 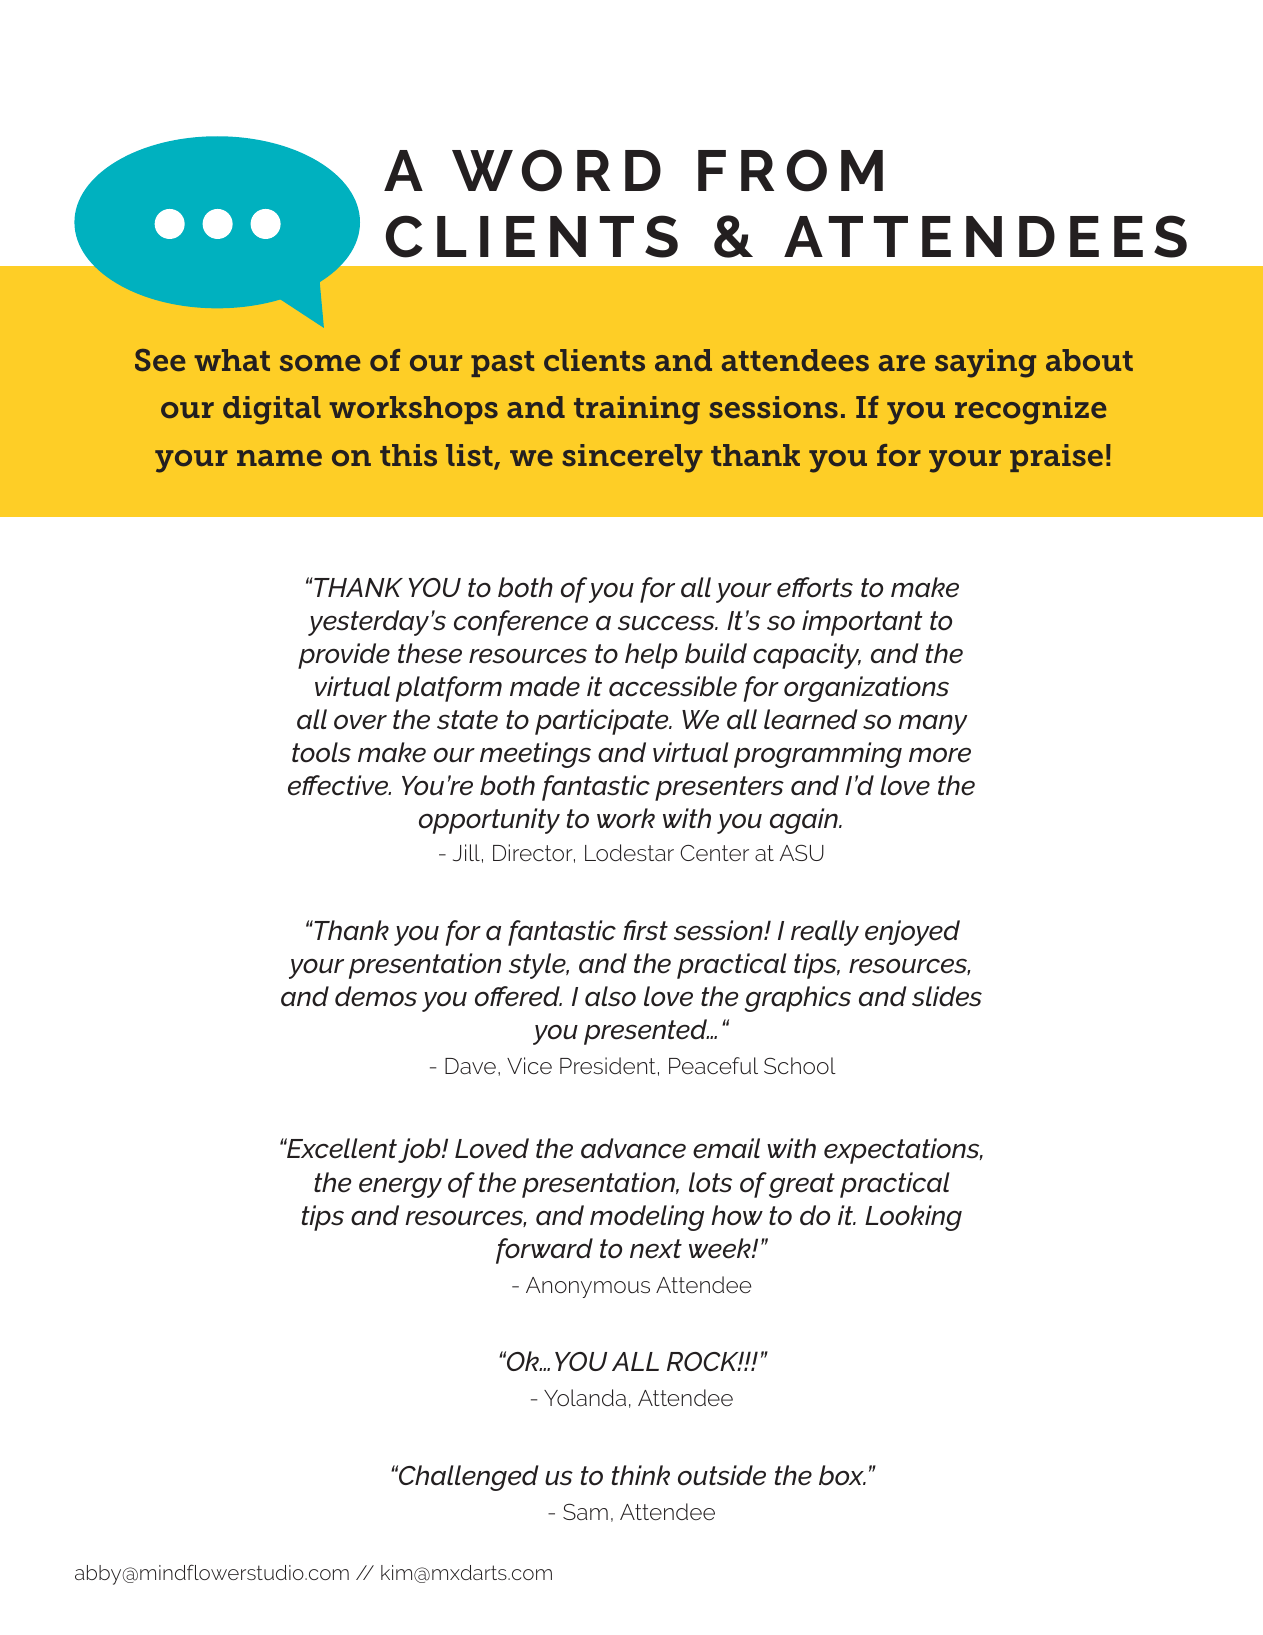 What do you see at coordinates (913, 1218) in the screenshot?
I see `Looking` at bounding box center [913, 1218].
